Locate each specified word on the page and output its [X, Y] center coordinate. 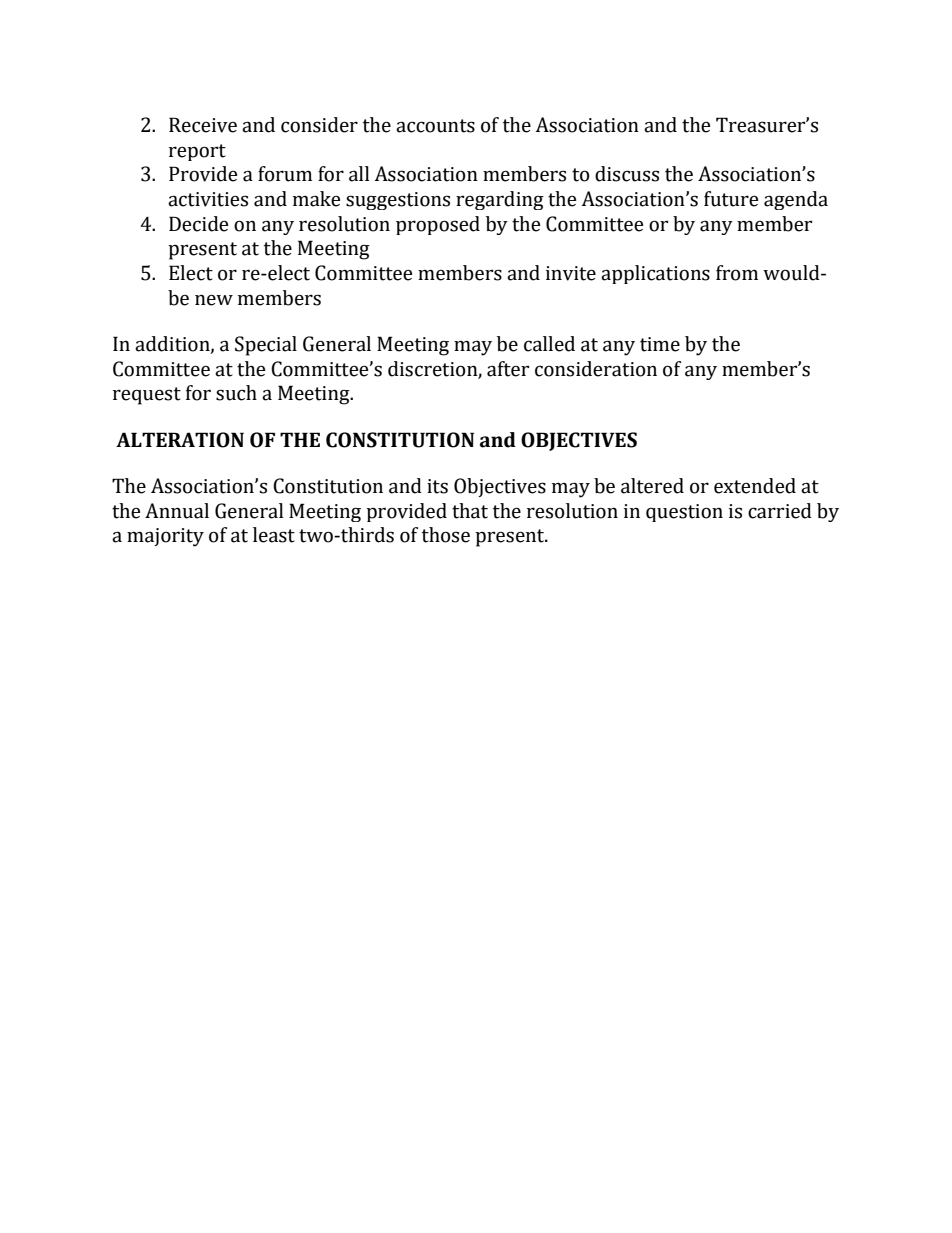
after [508, 369]
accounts [435, 126]
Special [266, 346]
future [731, 199]
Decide [198, 224]
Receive [203, 125]
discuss [627, 174]
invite [571, 273]
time [660, 344]
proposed [438, 225]
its [437, 486]
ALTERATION [180, 440]
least [274, 535]
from [737, 273]
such [236, 393]
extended [755, 486]
